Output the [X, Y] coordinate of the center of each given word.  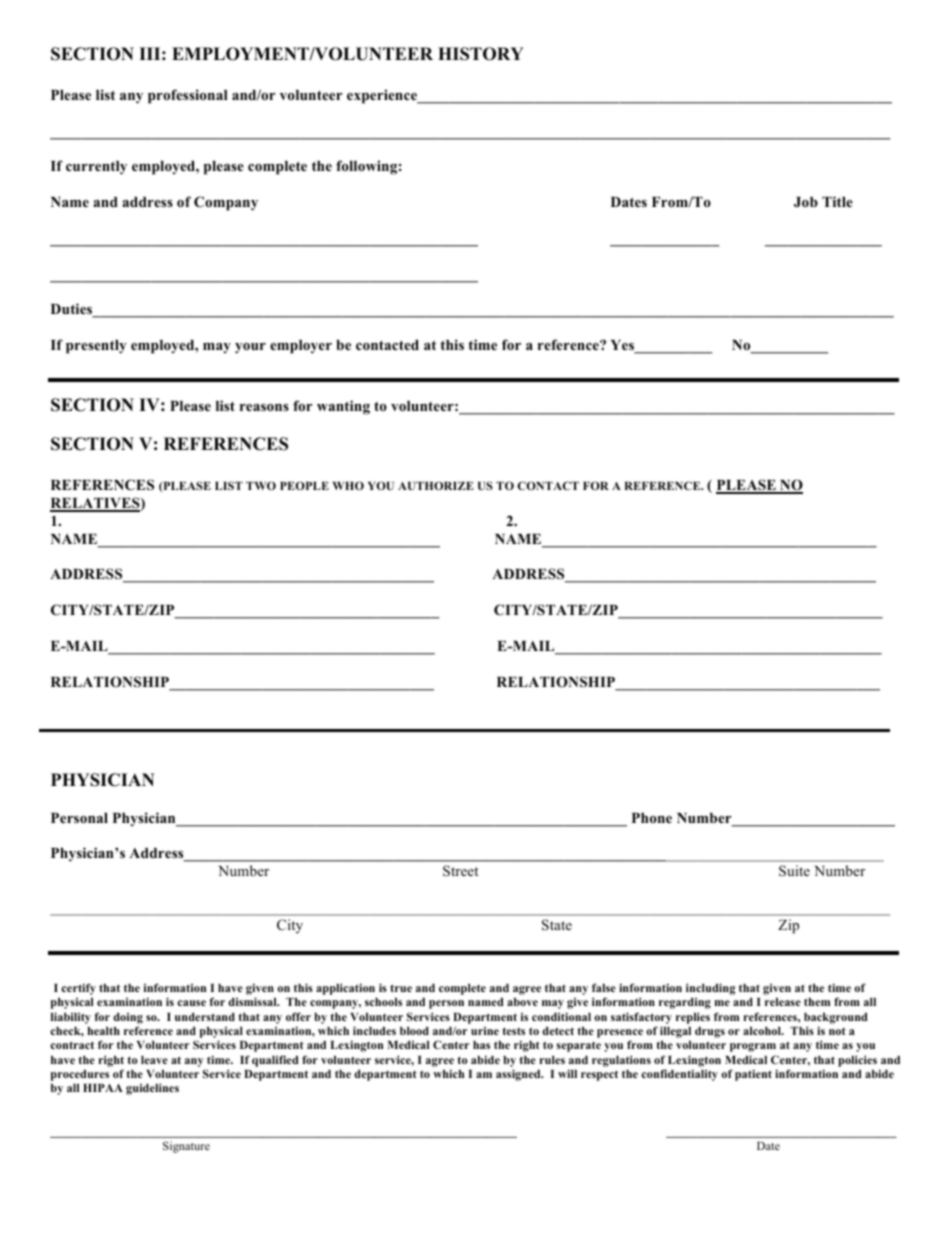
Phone [652, 818]
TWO [261, 485]
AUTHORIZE [436, 485]
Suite [794, 871]
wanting [343, 407]
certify [78, 989]
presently [96, 347]
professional [188, 96]
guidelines [152, 1089]
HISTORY [481, 54]
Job [806, 202]
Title [837, 201]
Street [460, 871]
